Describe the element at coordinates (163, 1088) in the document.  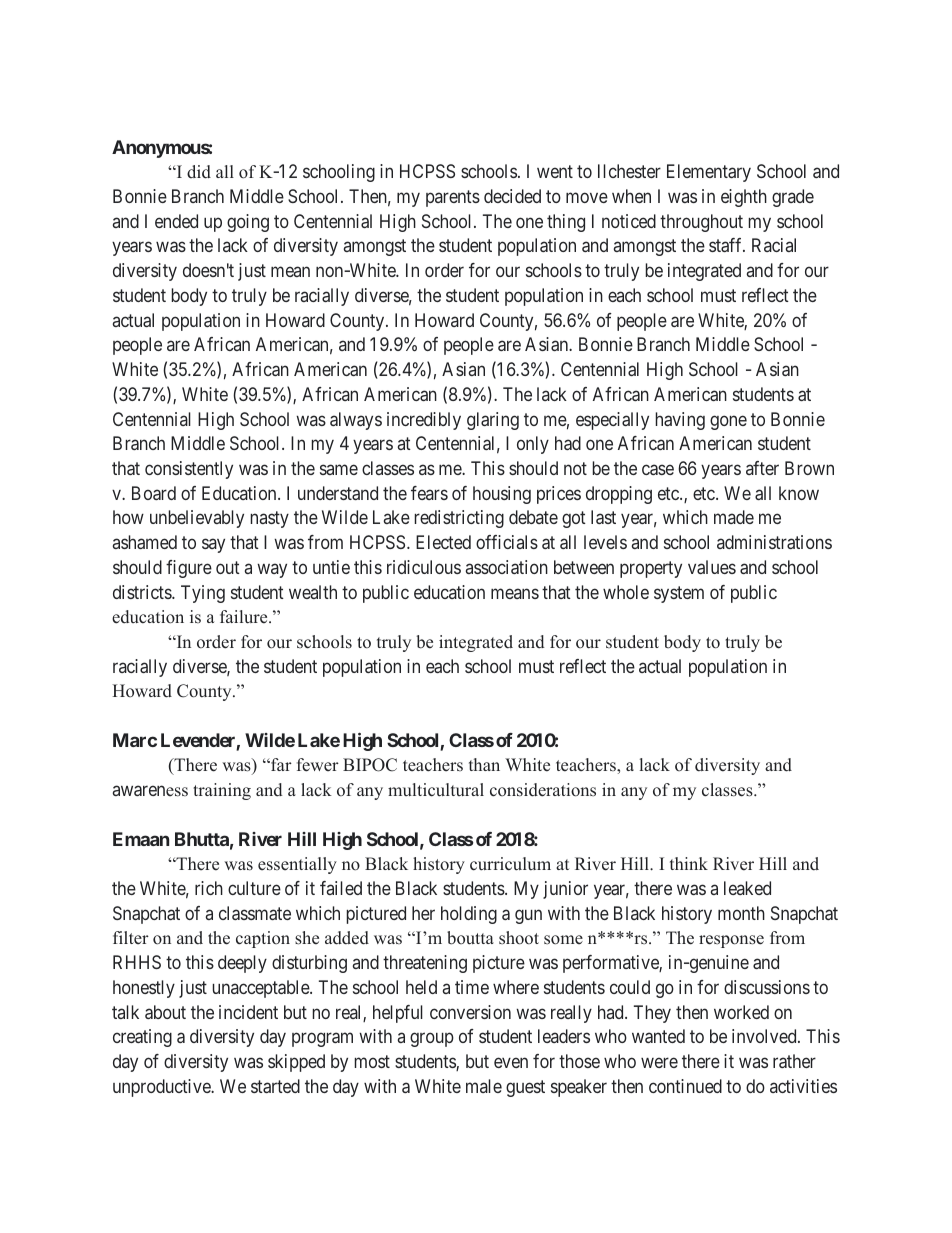
I see `unproductive` at that location.
